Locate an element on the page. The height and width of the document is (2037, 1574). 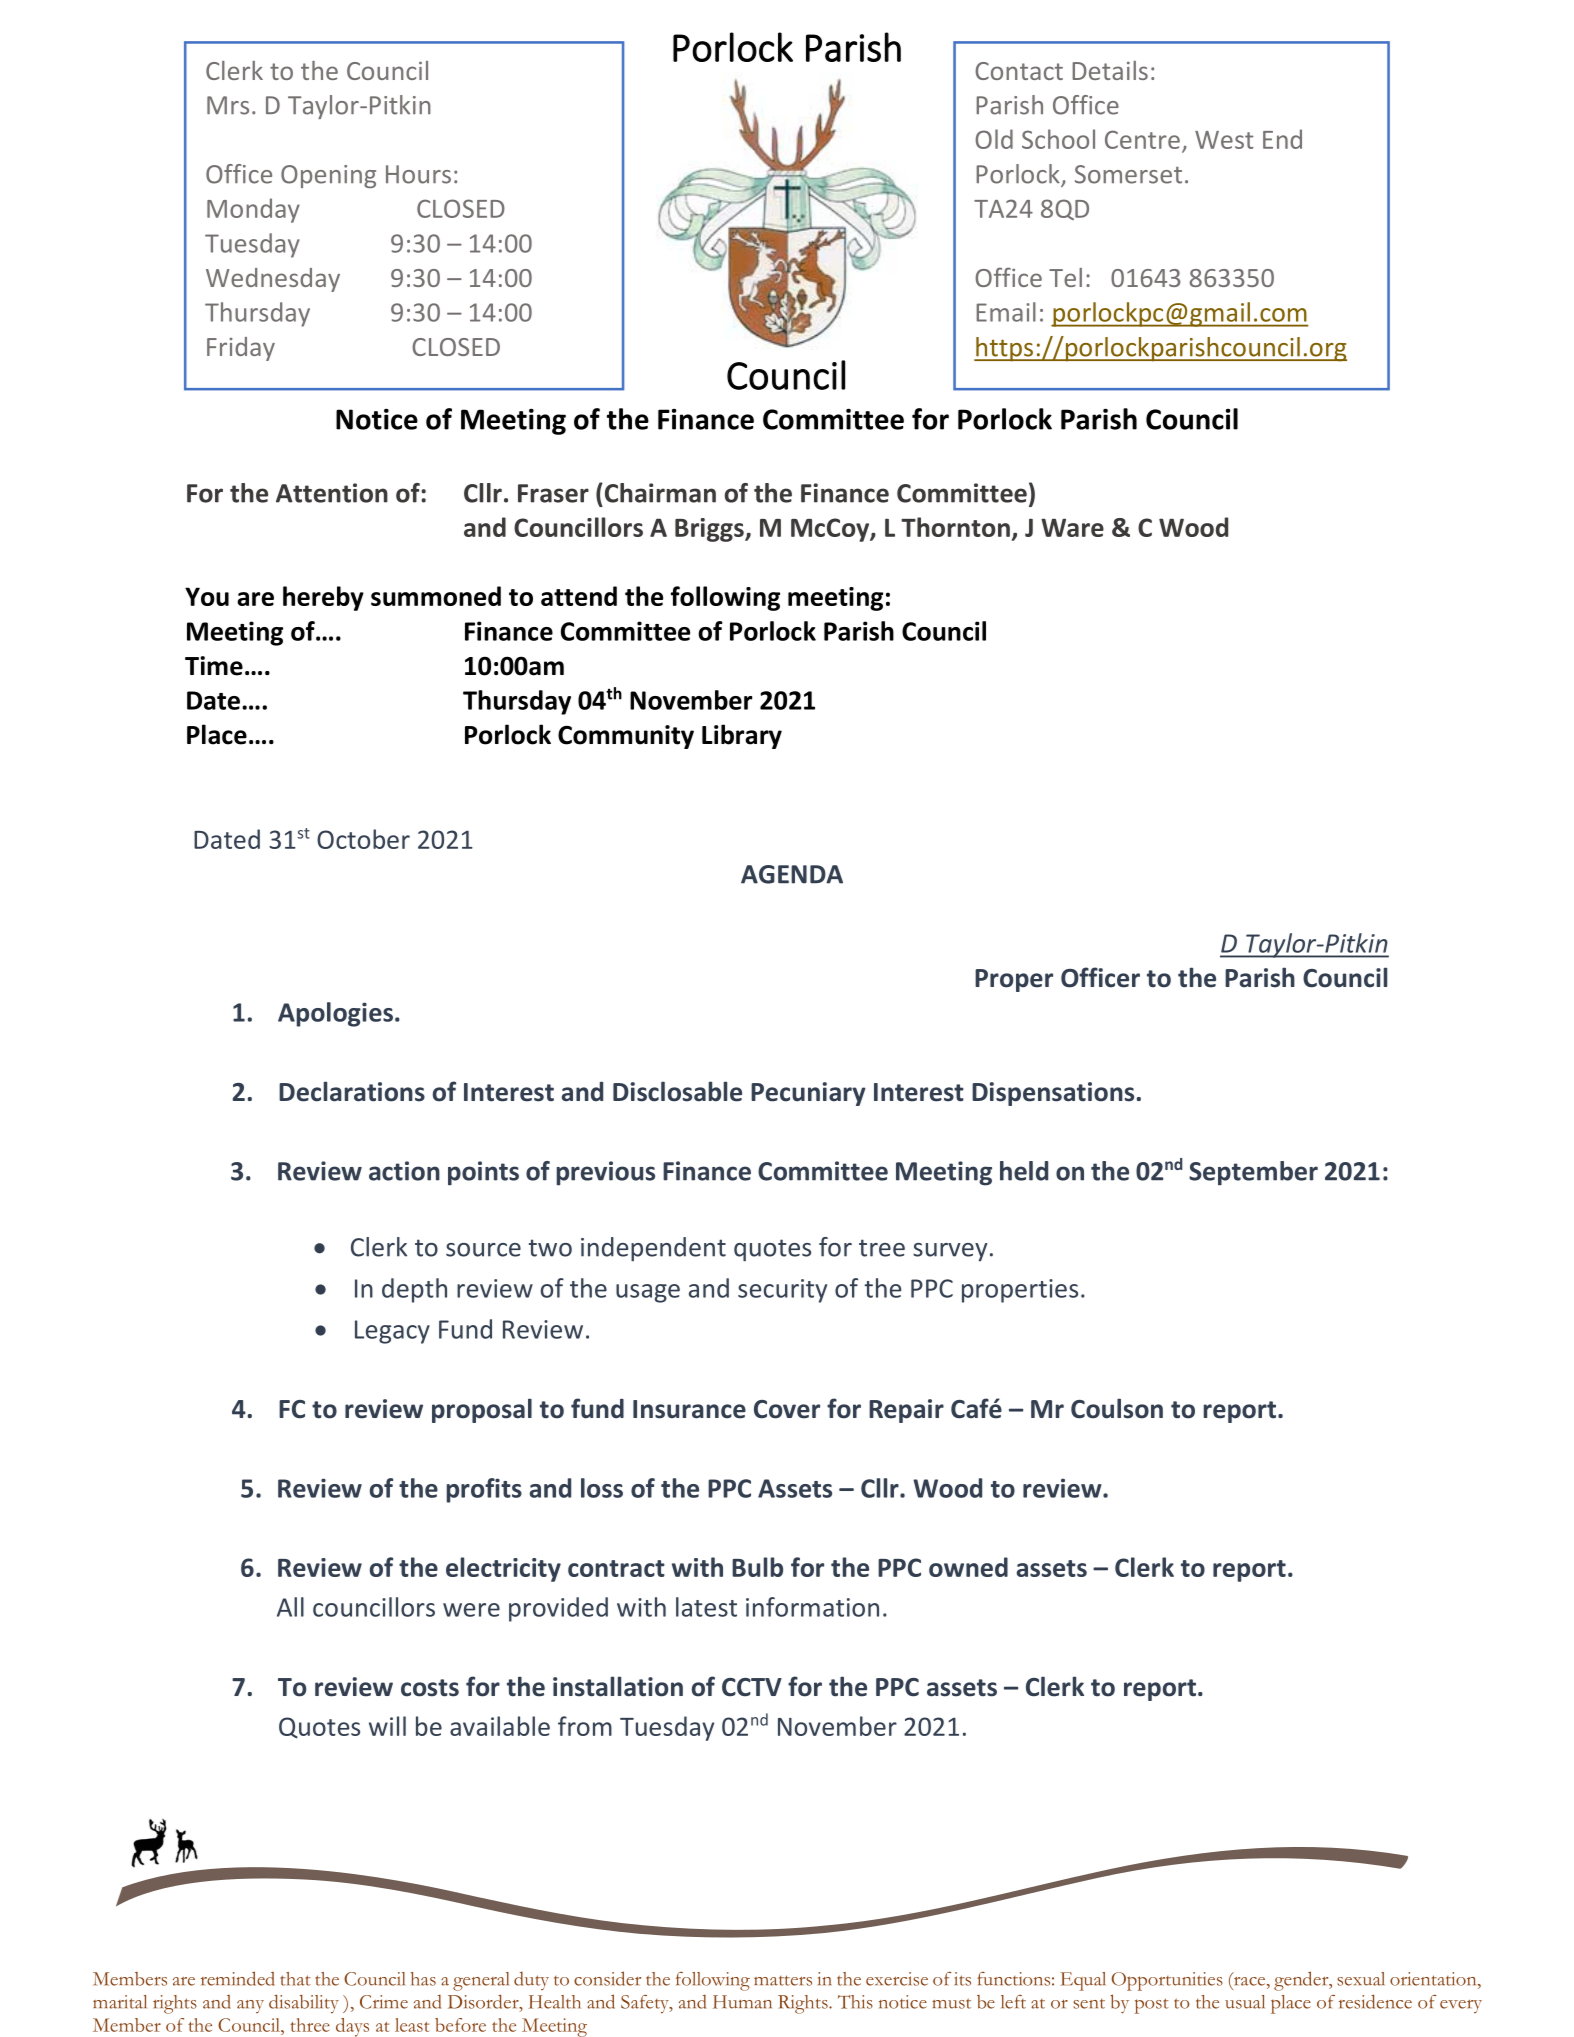
Briggs is located at coordinates (710, 530).
